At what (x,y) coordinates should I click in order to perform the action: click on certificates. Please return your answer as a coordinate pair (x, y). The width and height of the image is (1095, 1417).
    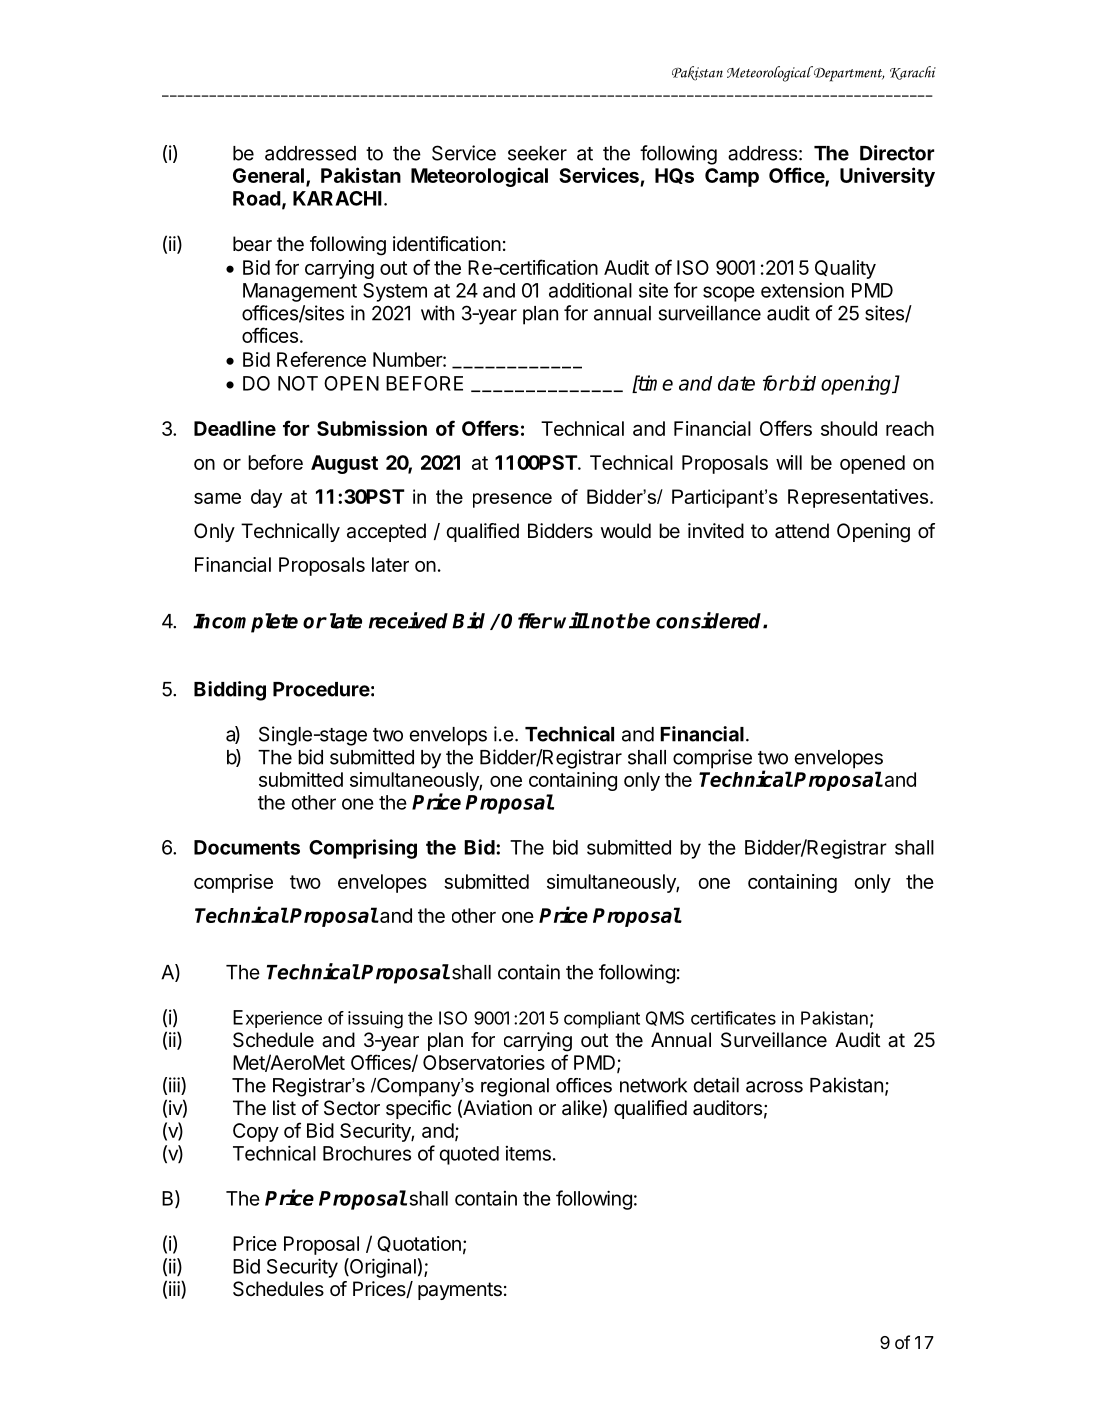
    Looking at the image, I should click on (733, 1018).
